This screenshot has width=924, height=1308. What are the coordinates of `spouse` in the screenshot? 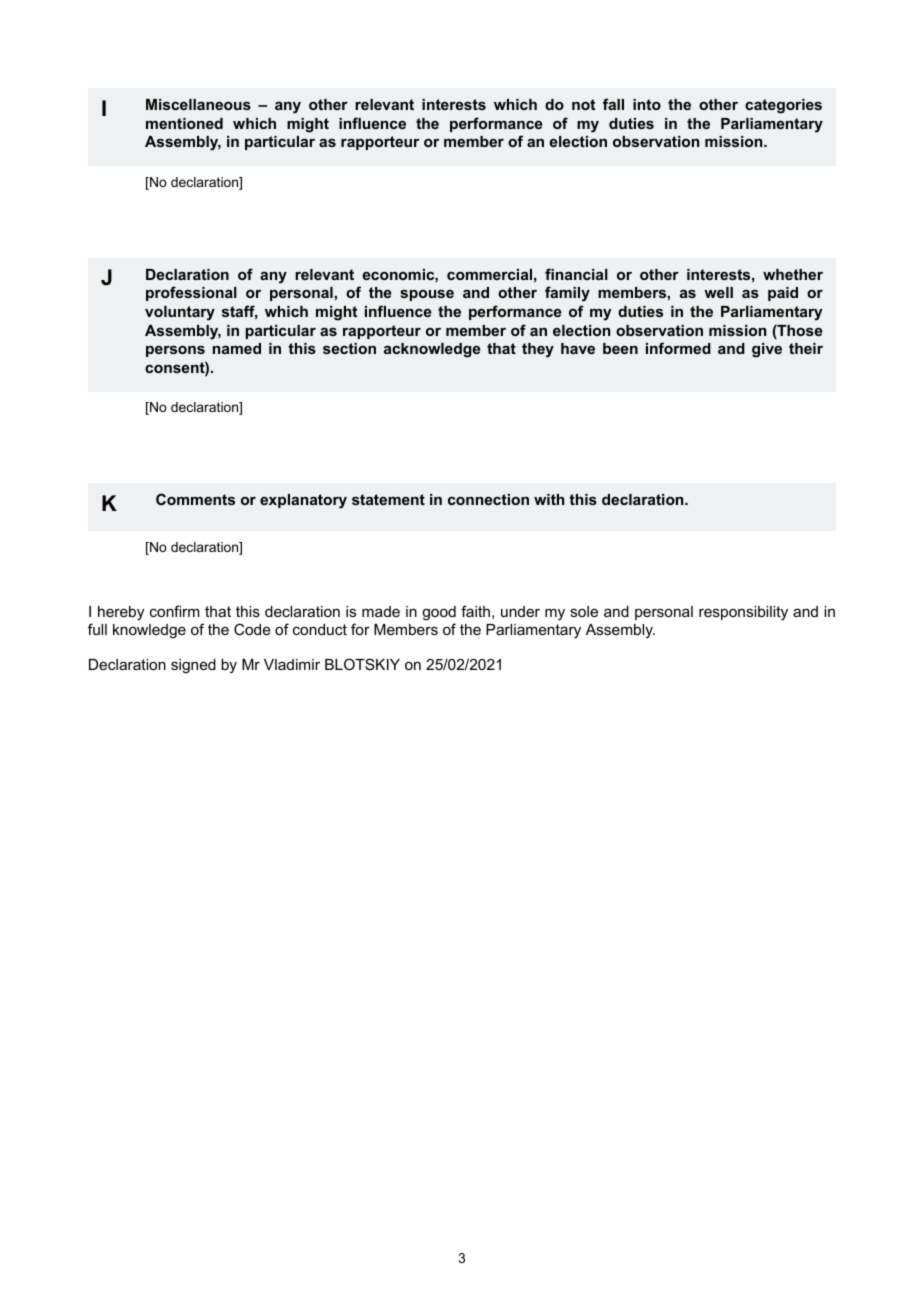 It's located at (427, 295).
